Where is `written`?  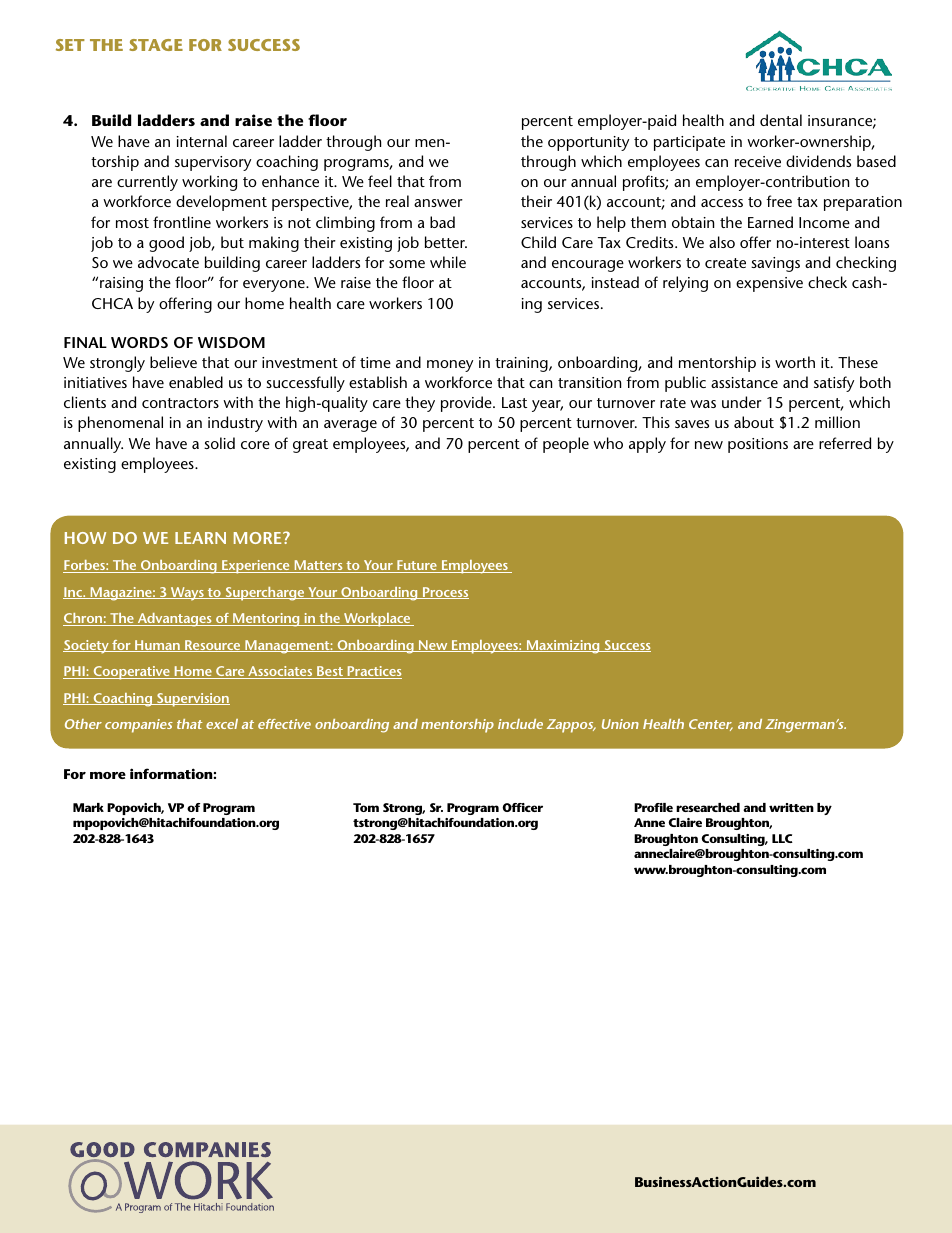 written is located at coordinates (791, 807).
